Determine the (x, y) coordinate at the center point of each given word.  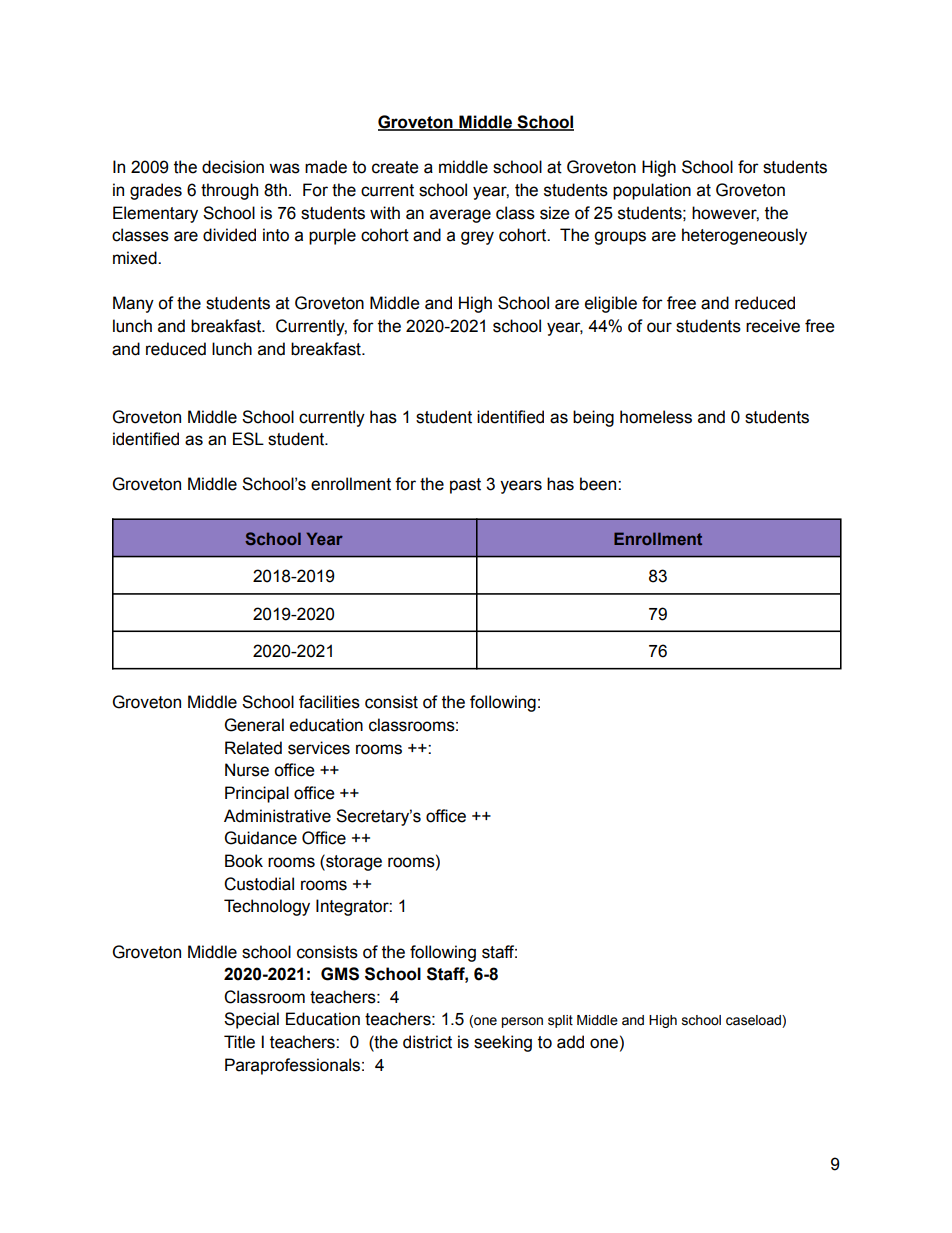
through (229, 191)
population (652, 191)
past (465, 486)
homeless (656, 417)
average (460, 216)
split (560, 1021)
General (254, 725)
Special (251, 1020)
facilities (329, 702)
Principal (257, 794)
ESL (248, 439)
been (599, 484)
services (319, 748)
